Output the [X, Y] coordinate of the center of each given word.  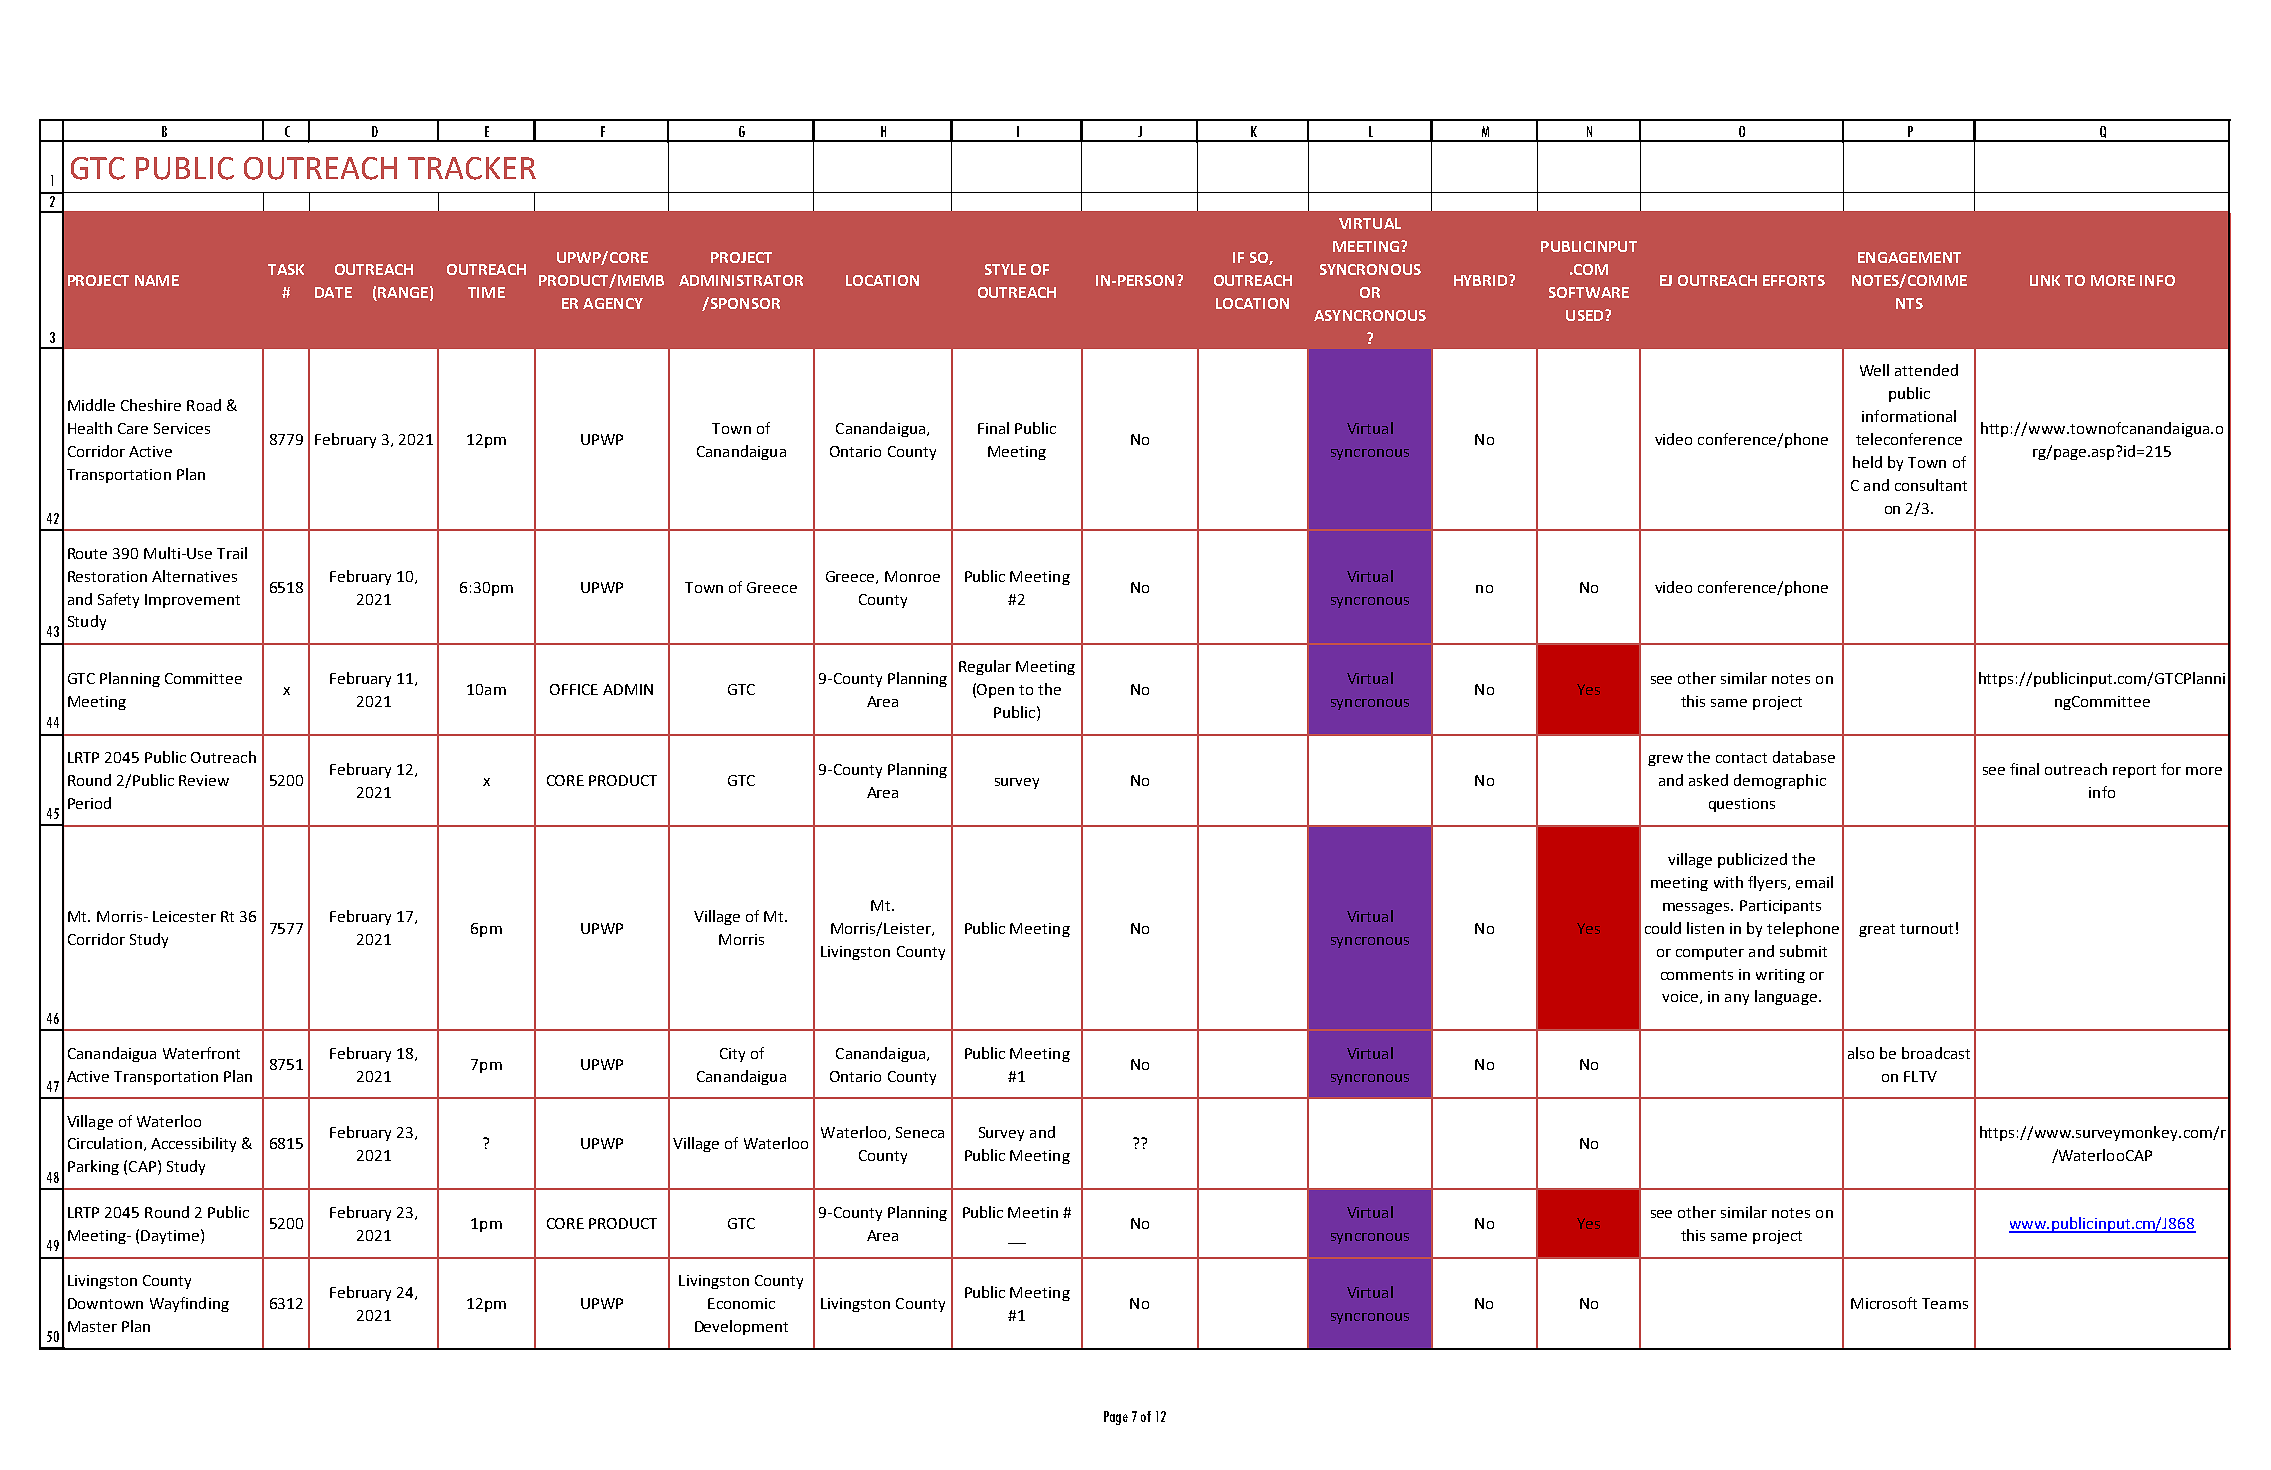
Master [92, 1326]
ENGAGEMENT [1909, 257]
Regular [985, 667]
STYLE [1005, 269]
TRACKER [472, 168]
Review [204, 780]
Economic [741, 1303]
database [1804, 757]
